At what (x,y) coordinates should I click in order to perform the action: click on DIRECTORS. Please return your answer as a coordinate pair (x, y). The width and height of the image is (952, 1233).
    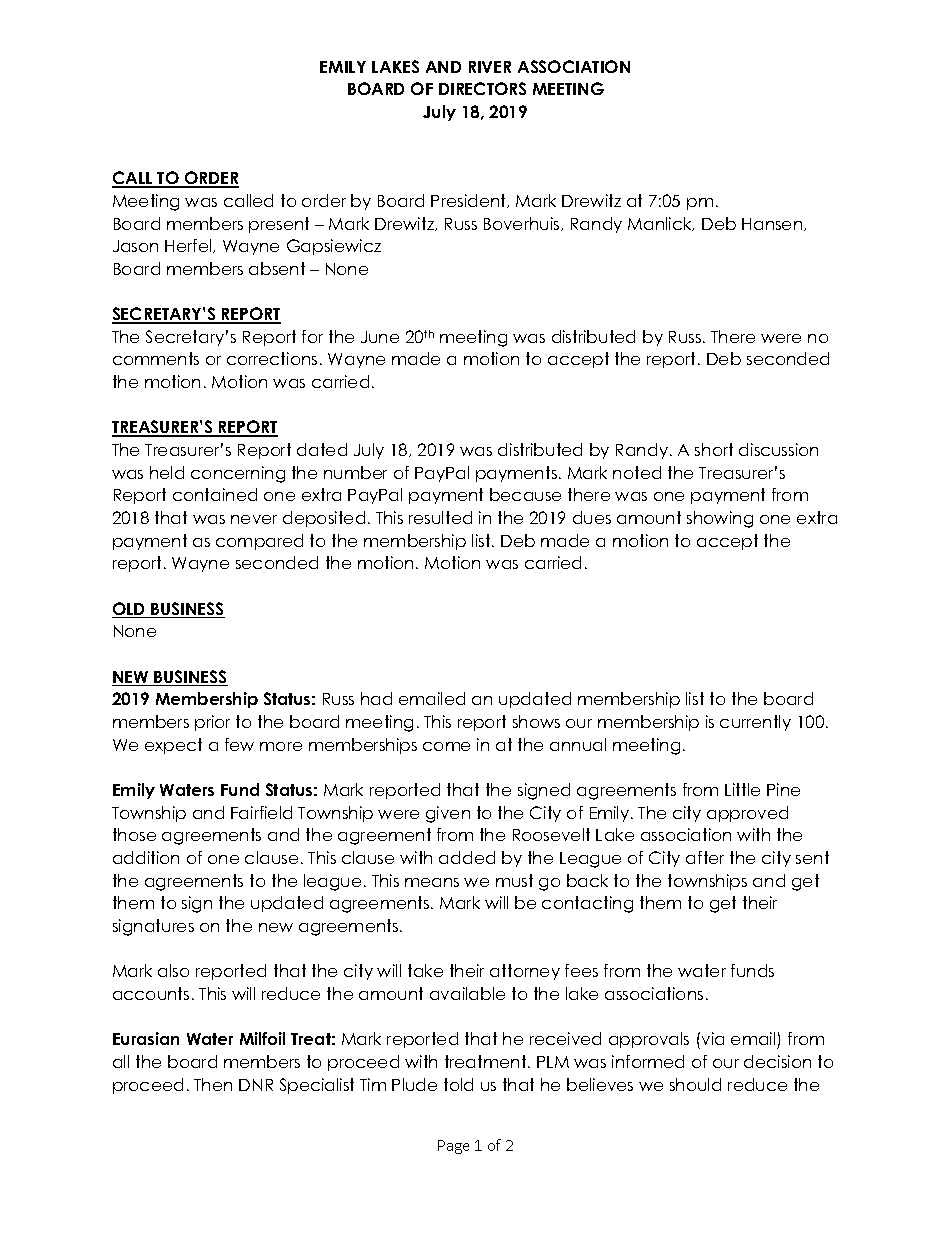
    Looking at the image, I should click on (482, 88).
